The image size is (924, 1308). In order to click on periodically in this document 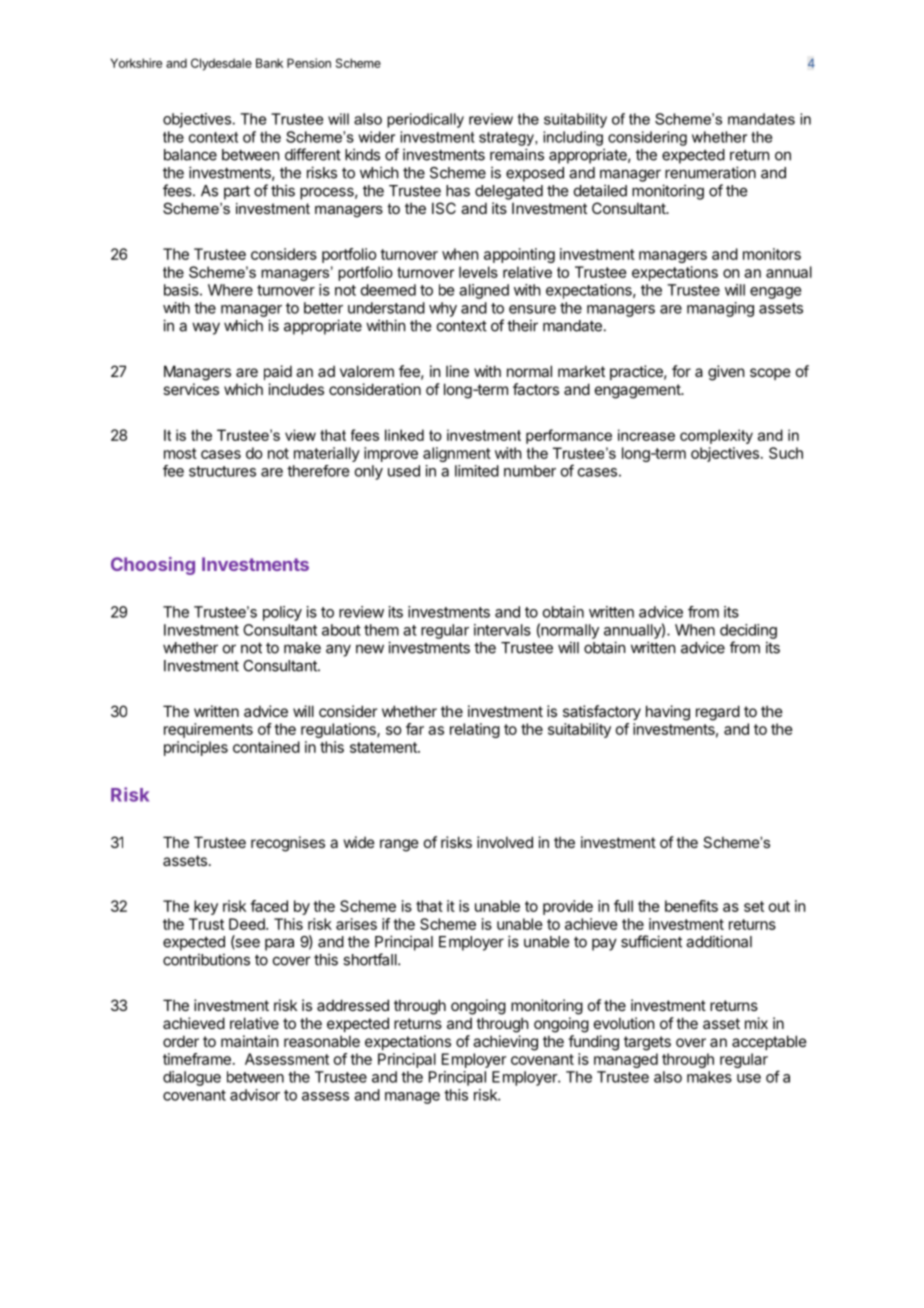, I will do `click(425, 120)`.
